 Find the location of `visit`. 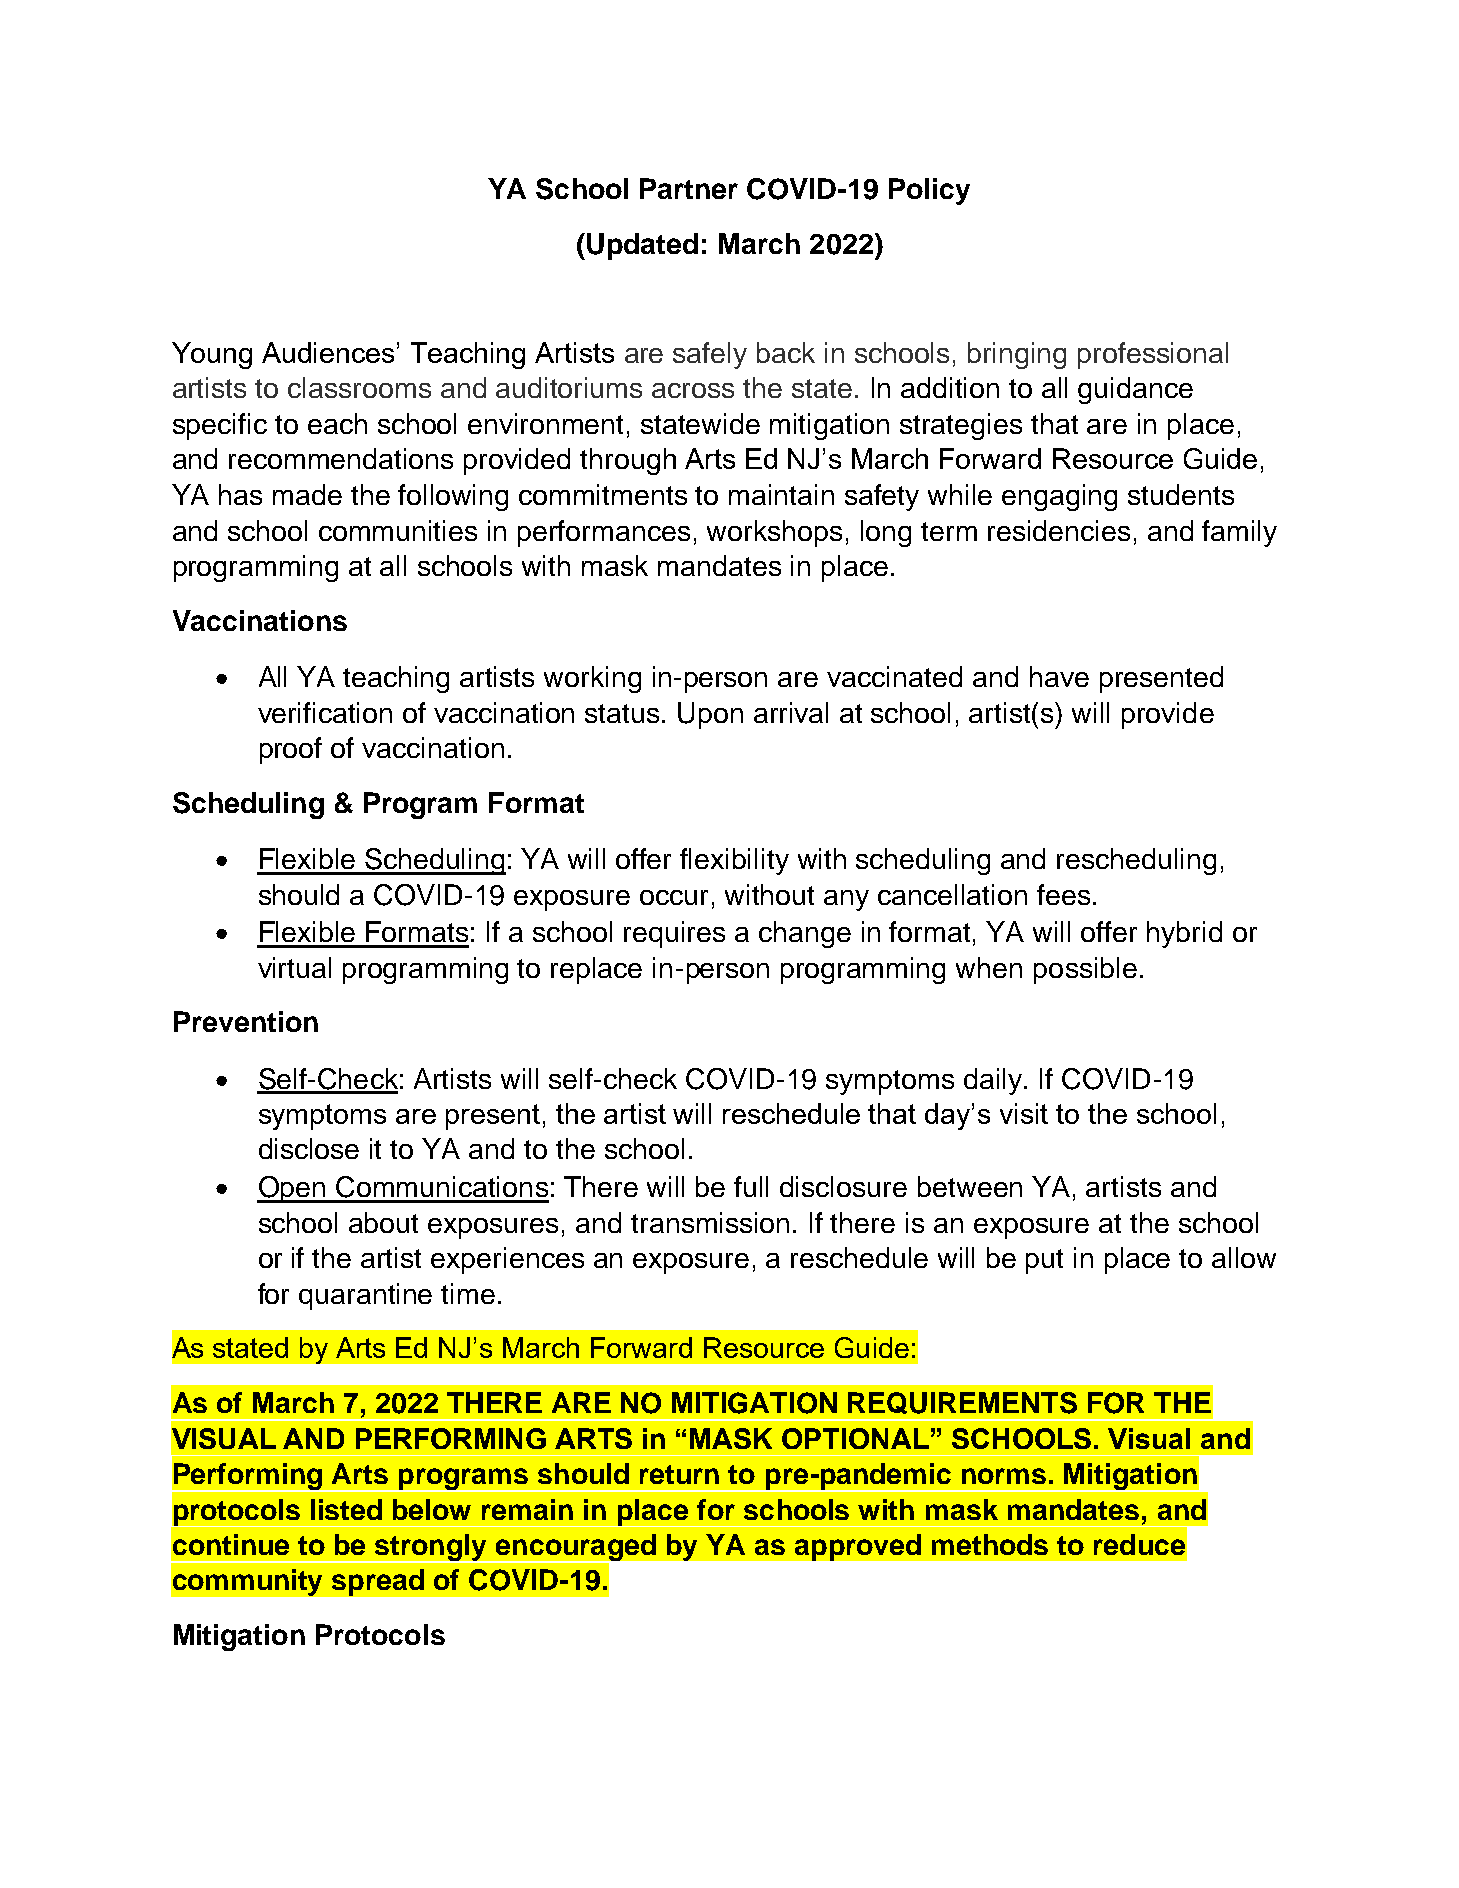

visit is located at coordinates (1024, 1113).
